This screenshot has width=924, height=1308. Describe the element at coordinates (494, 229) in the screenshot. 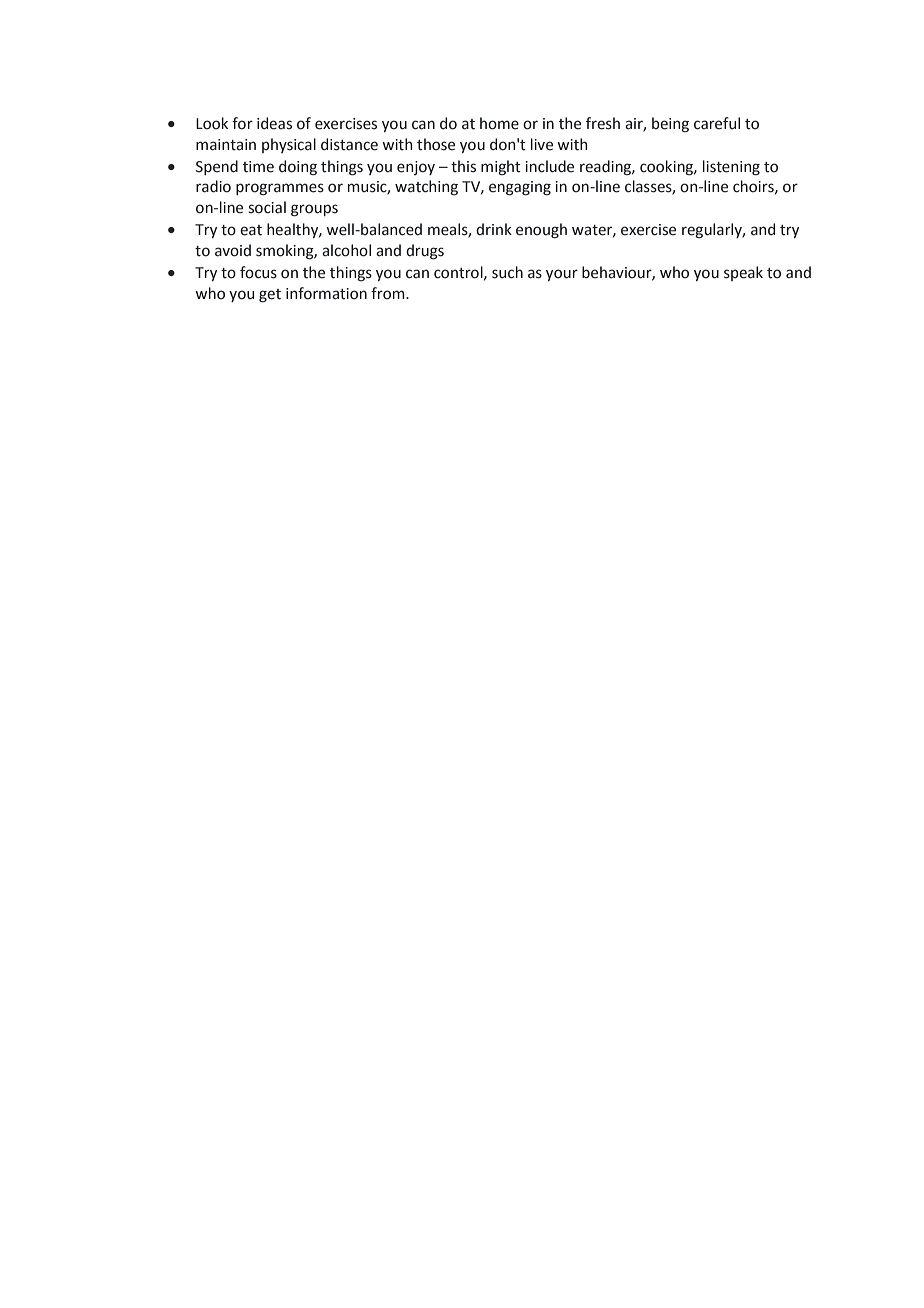

I see `drink` at that location.
